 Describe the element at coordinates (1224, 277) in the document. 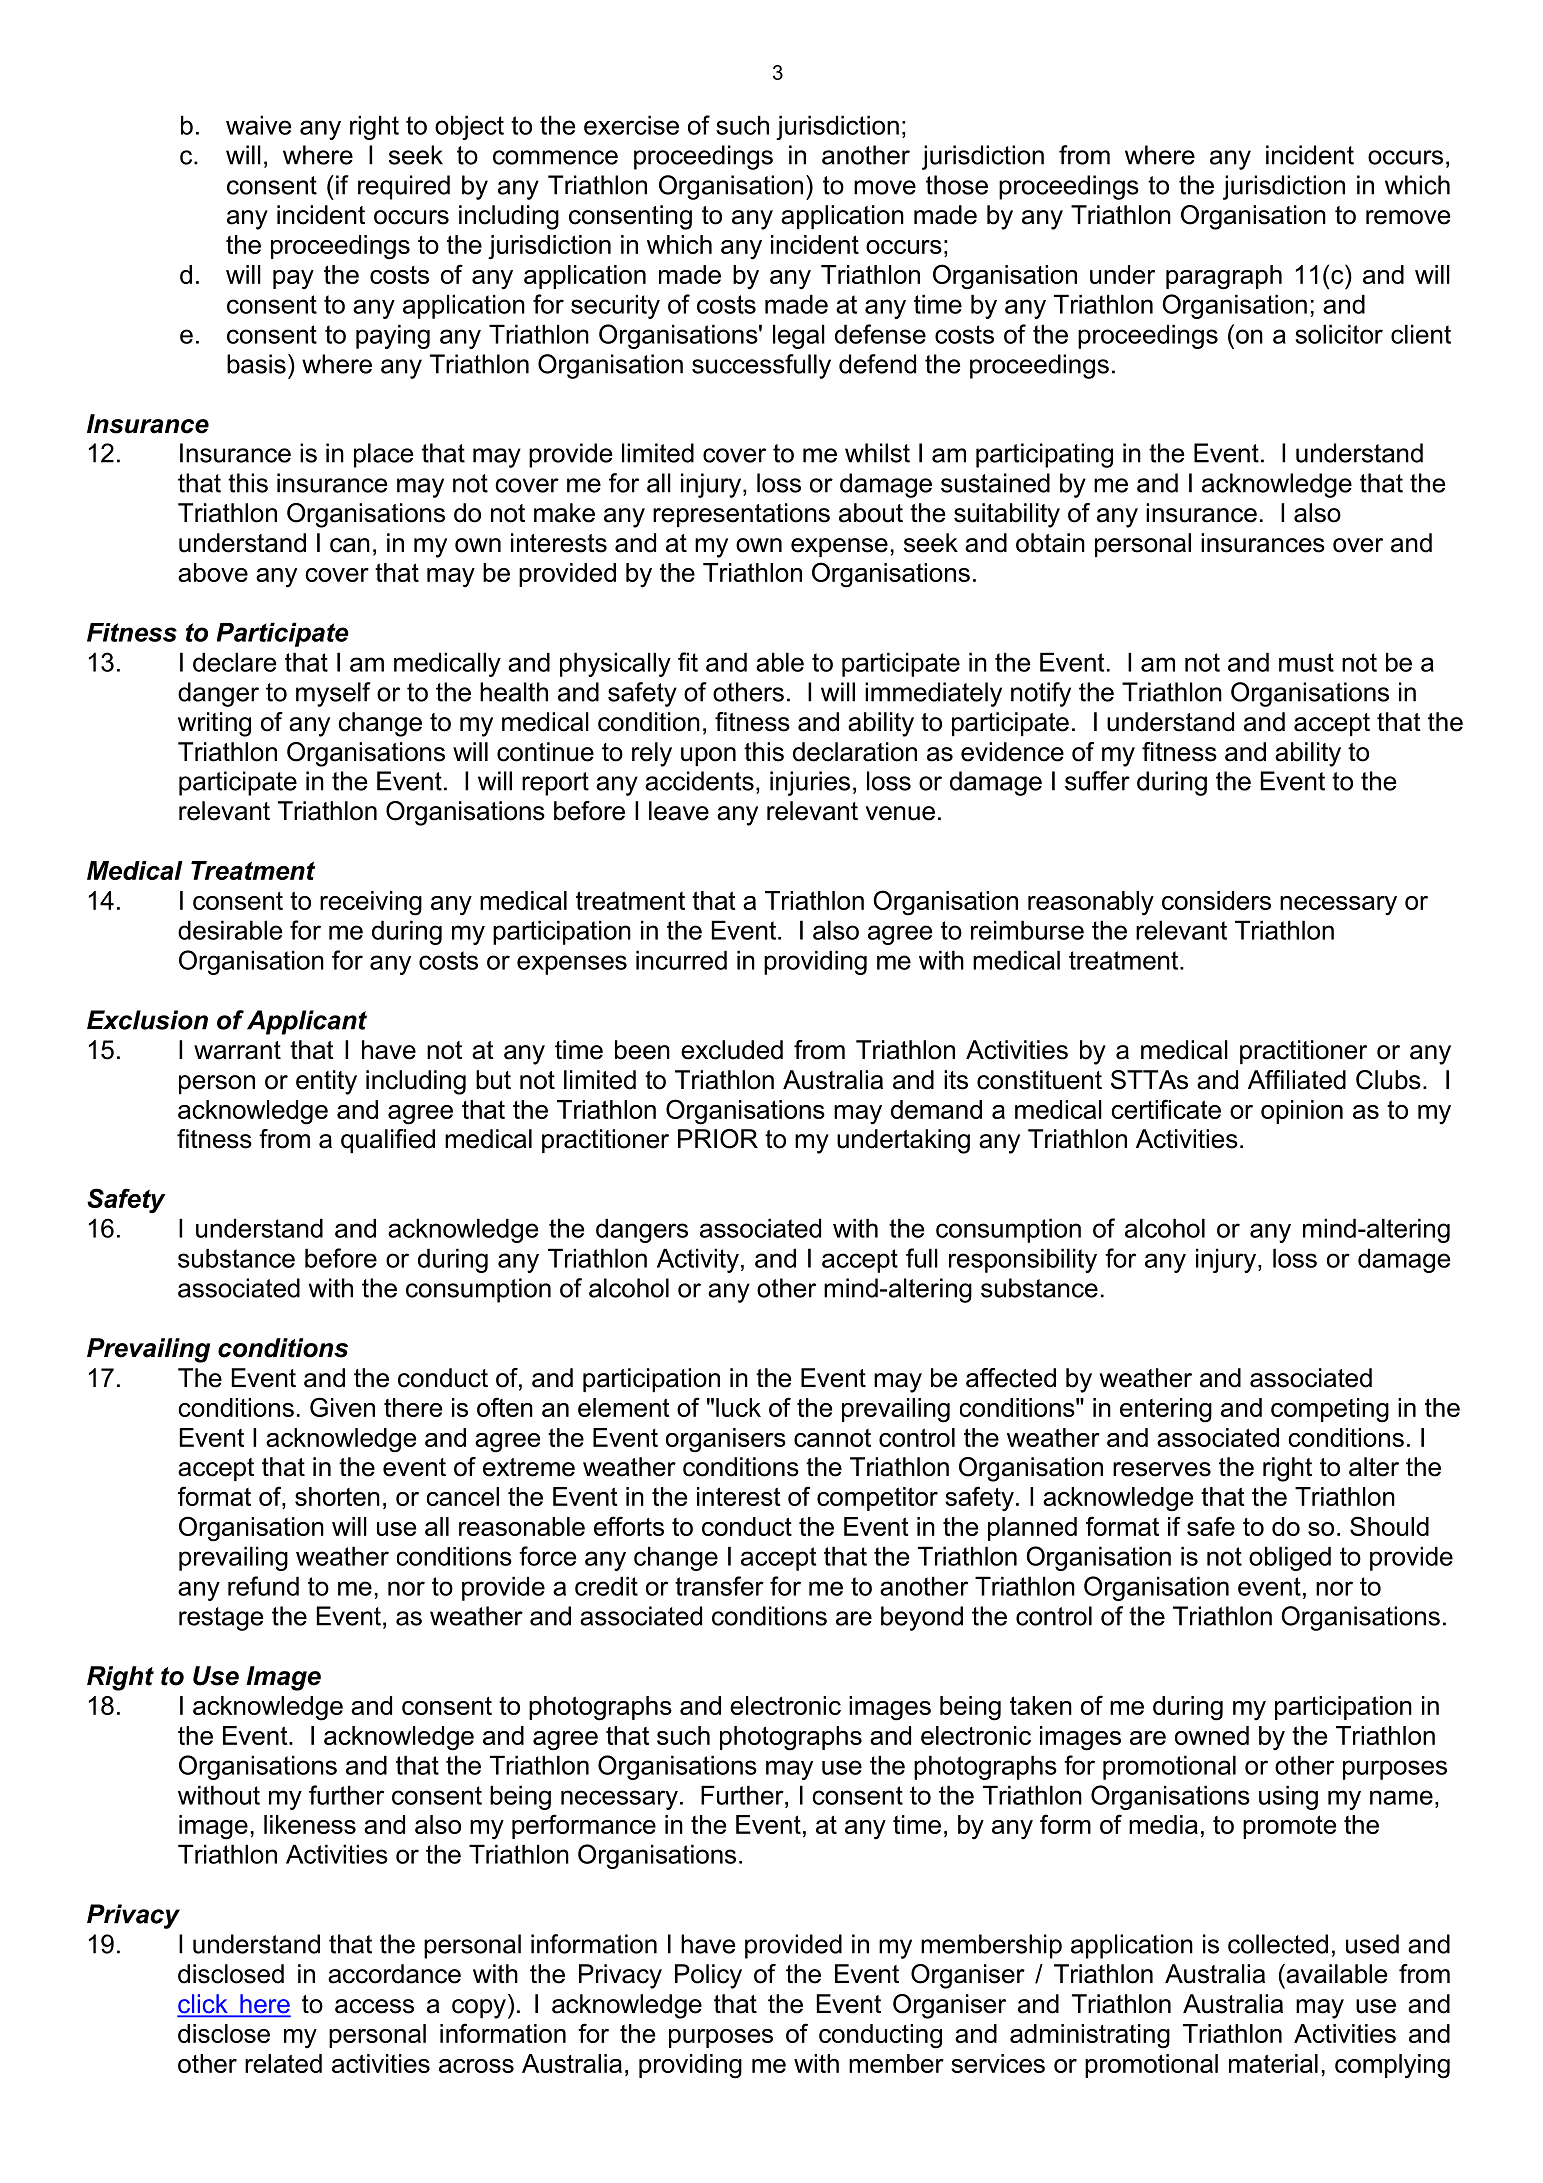

I see `paragraph` at that location.
